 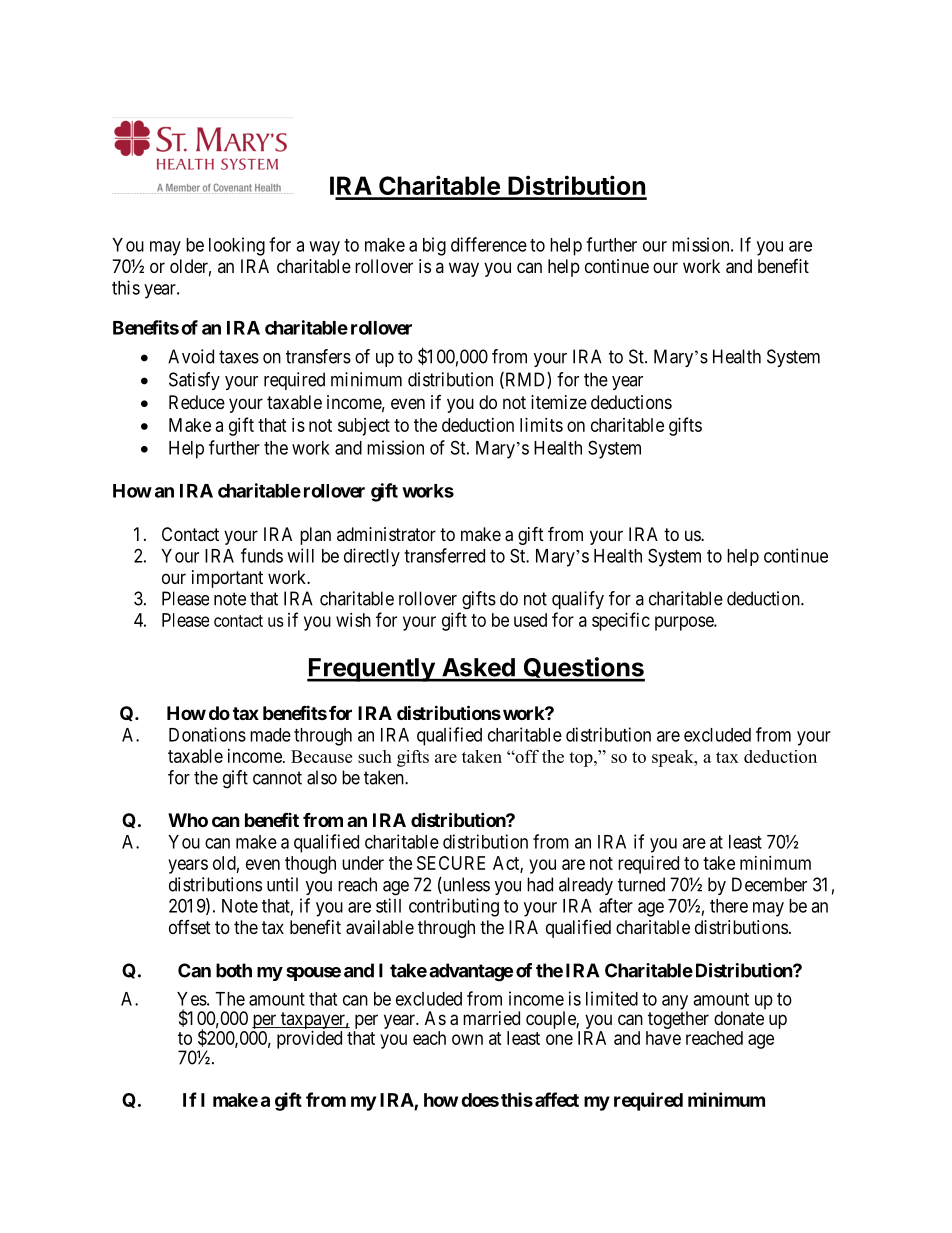 What do you see at coordinates (489, 244) in the screenshot?
I see `difference` at bounding box center [489, 244].
